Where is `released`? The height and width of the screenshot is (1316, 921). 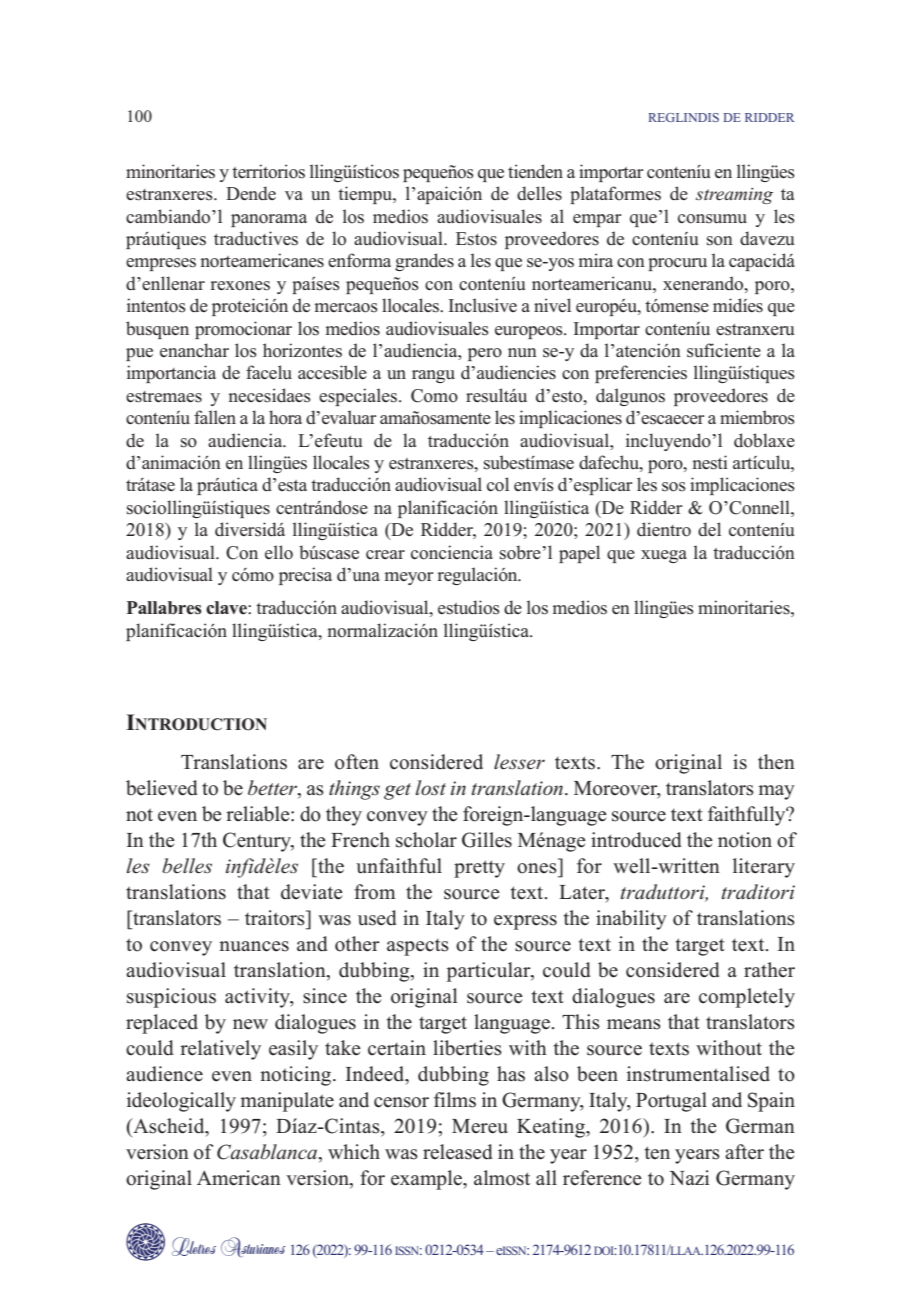
released is located at coordinates (458, 1152).
